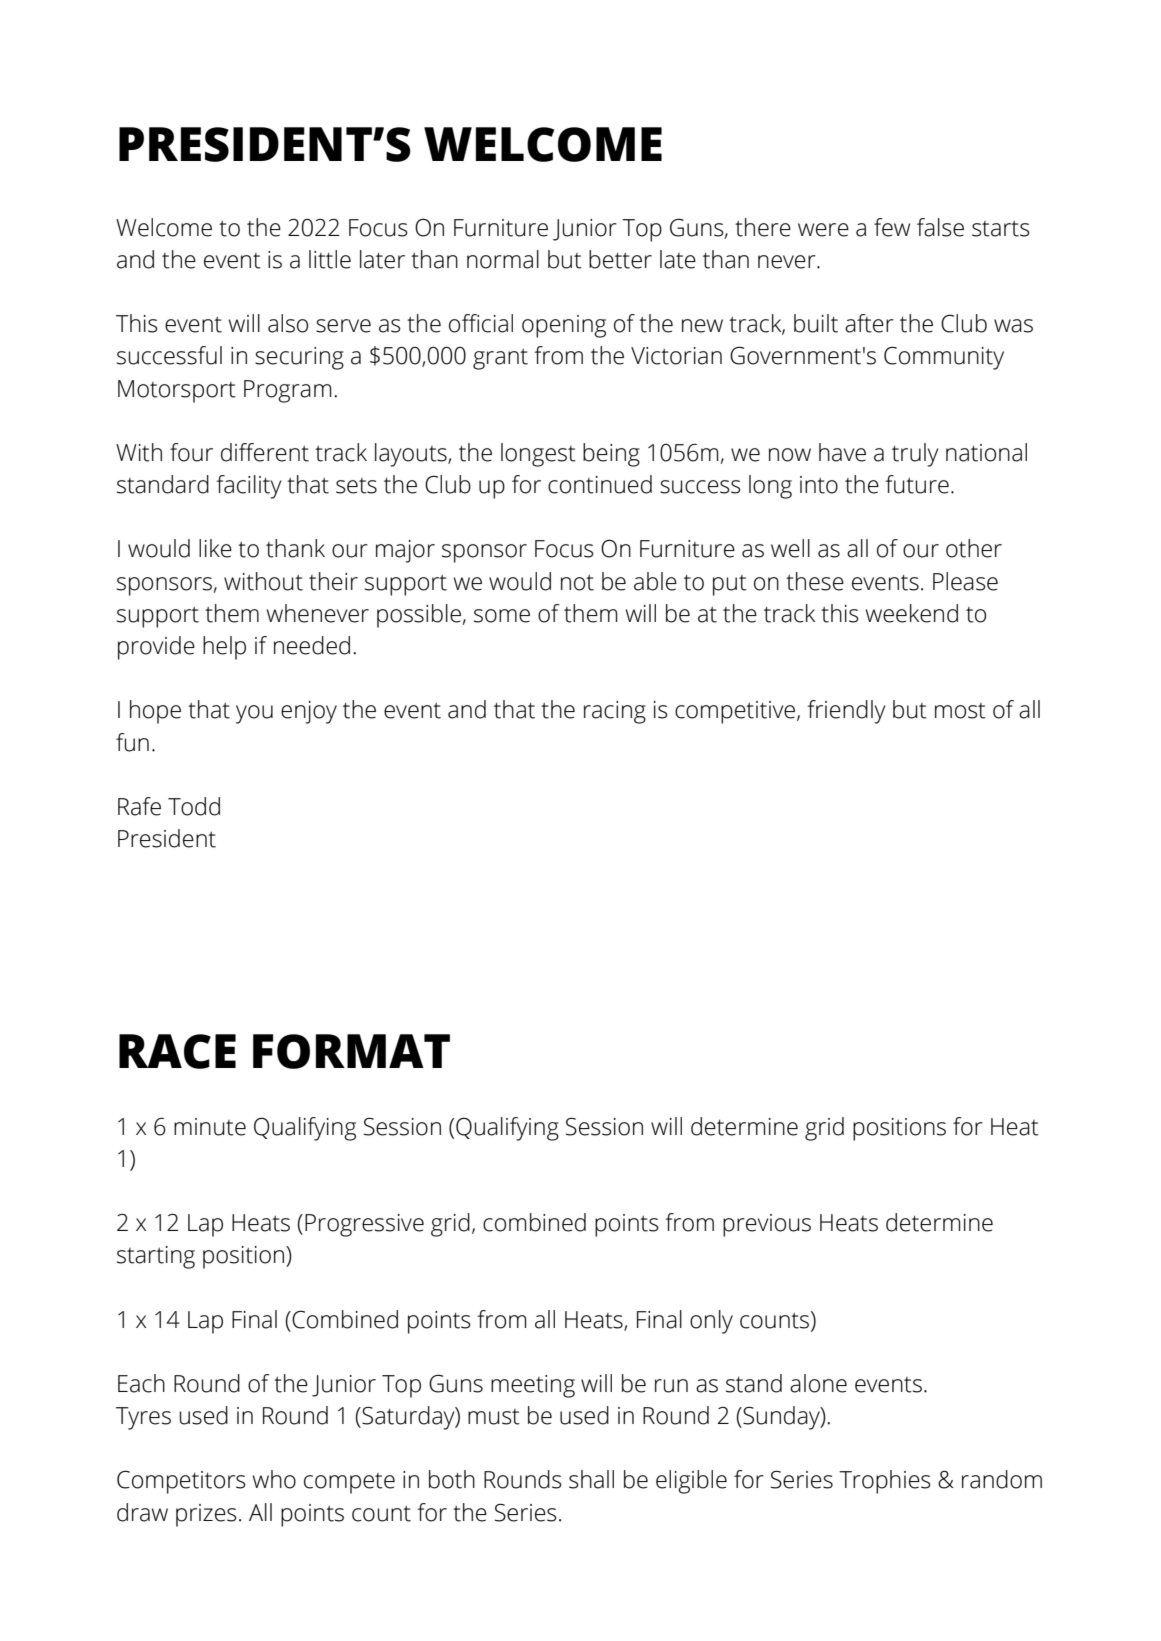 The width and height of the page is (1161, 1641). I want to click on weekend, so click(912, 613).
